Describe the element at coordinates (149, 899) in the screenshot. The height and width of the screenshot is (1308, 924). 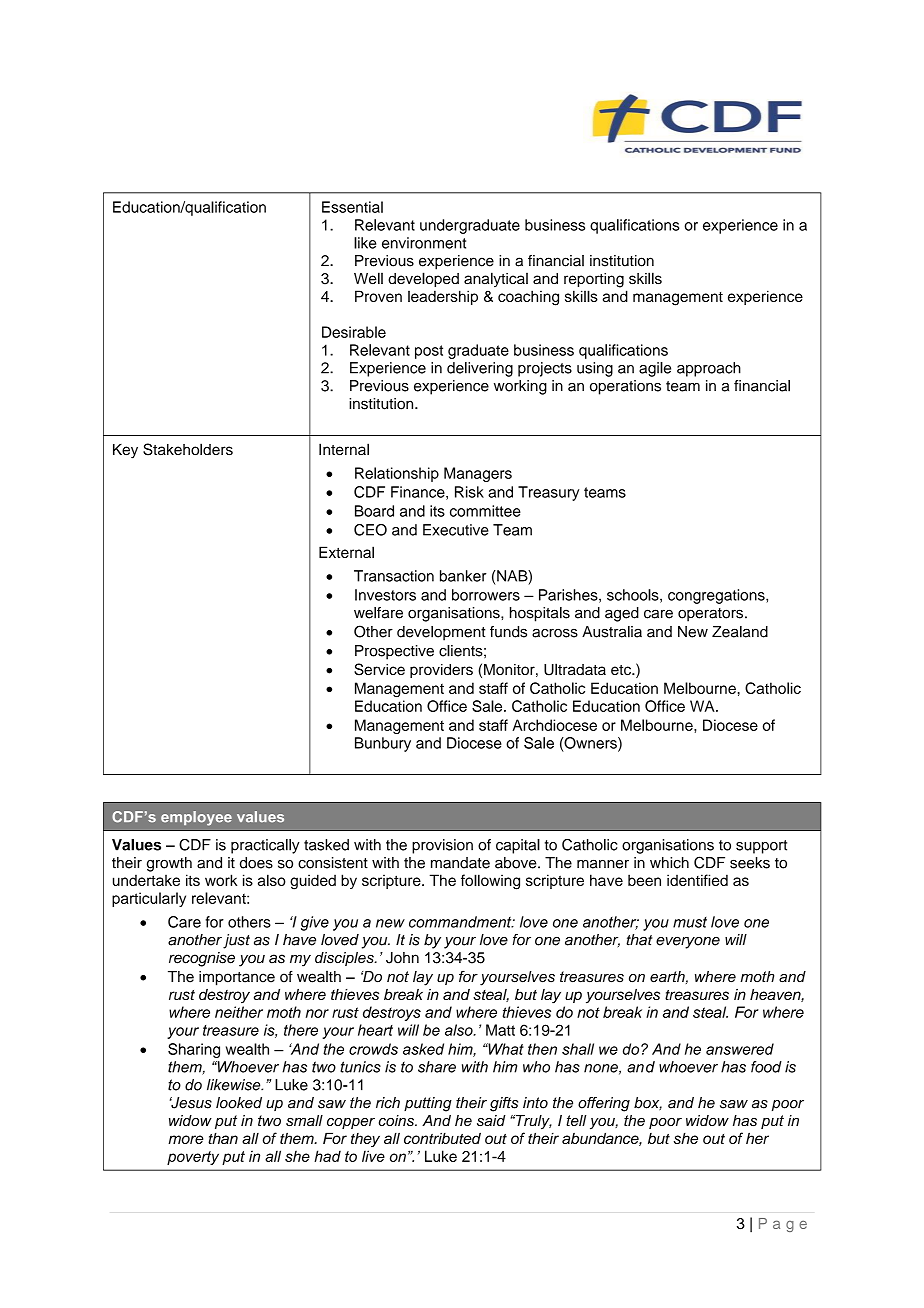
I see `particularly` at that location.
